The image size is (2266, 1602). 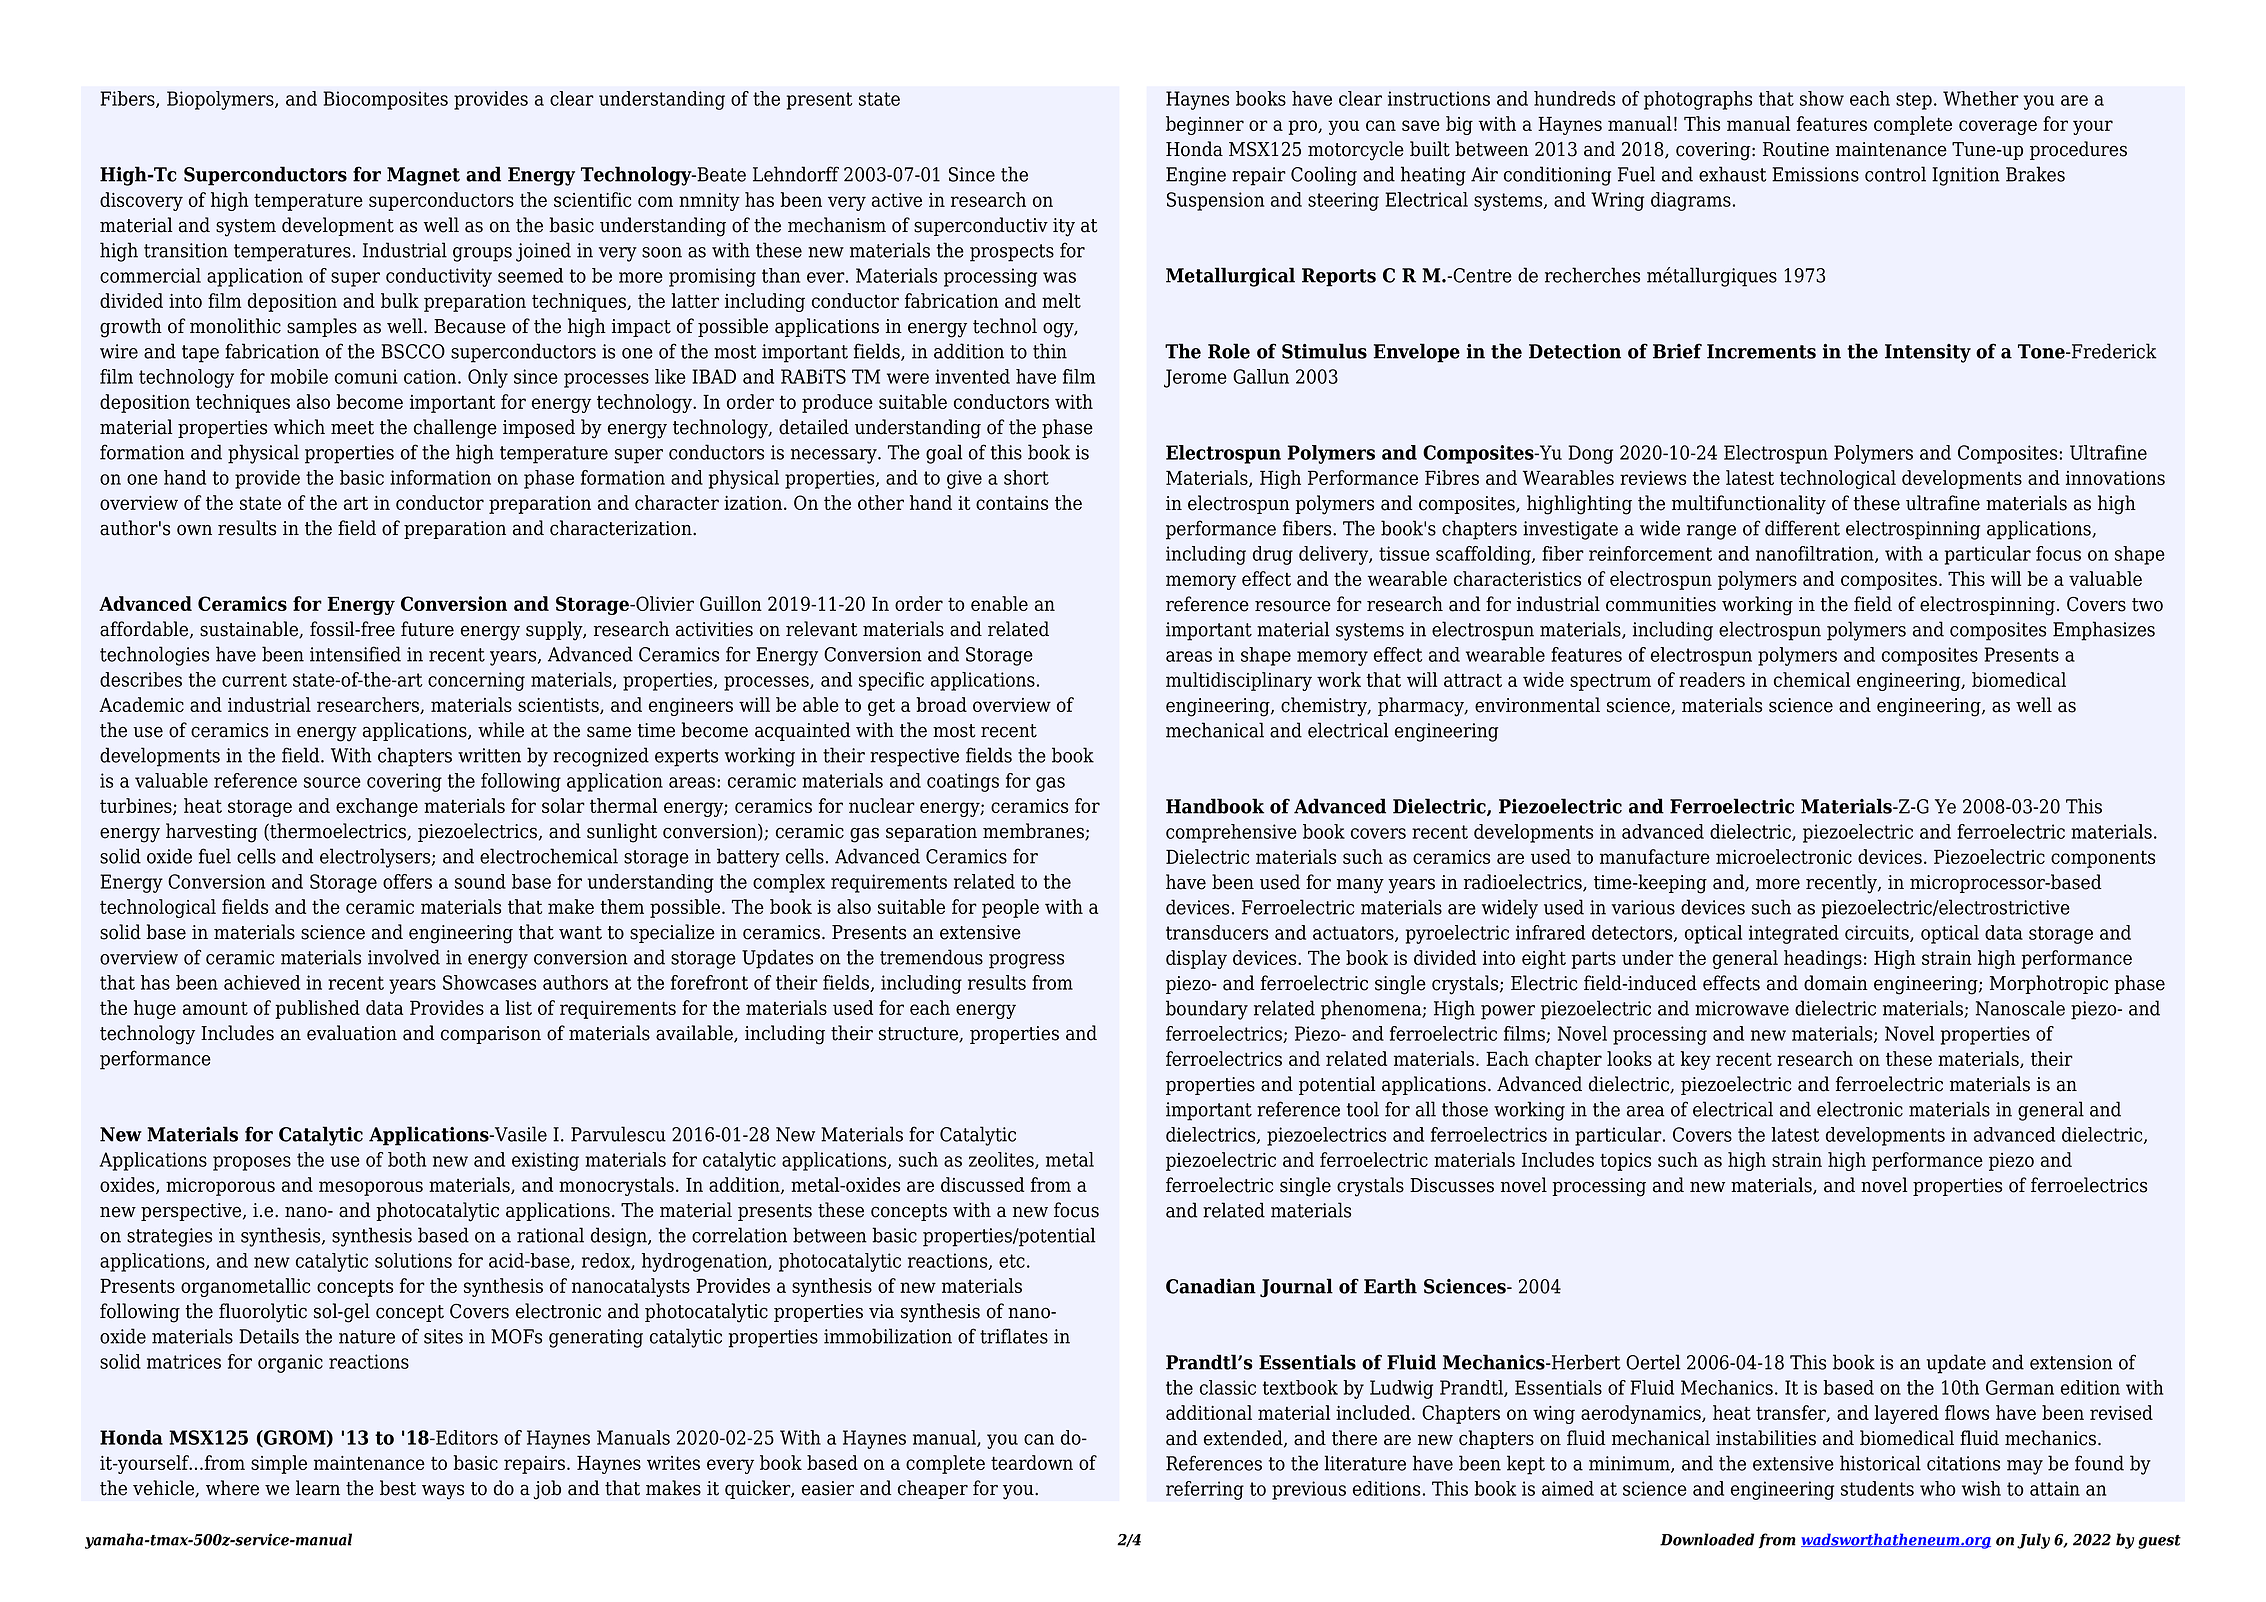 I want to click on evaluation, so click(x=352, y=1033).
